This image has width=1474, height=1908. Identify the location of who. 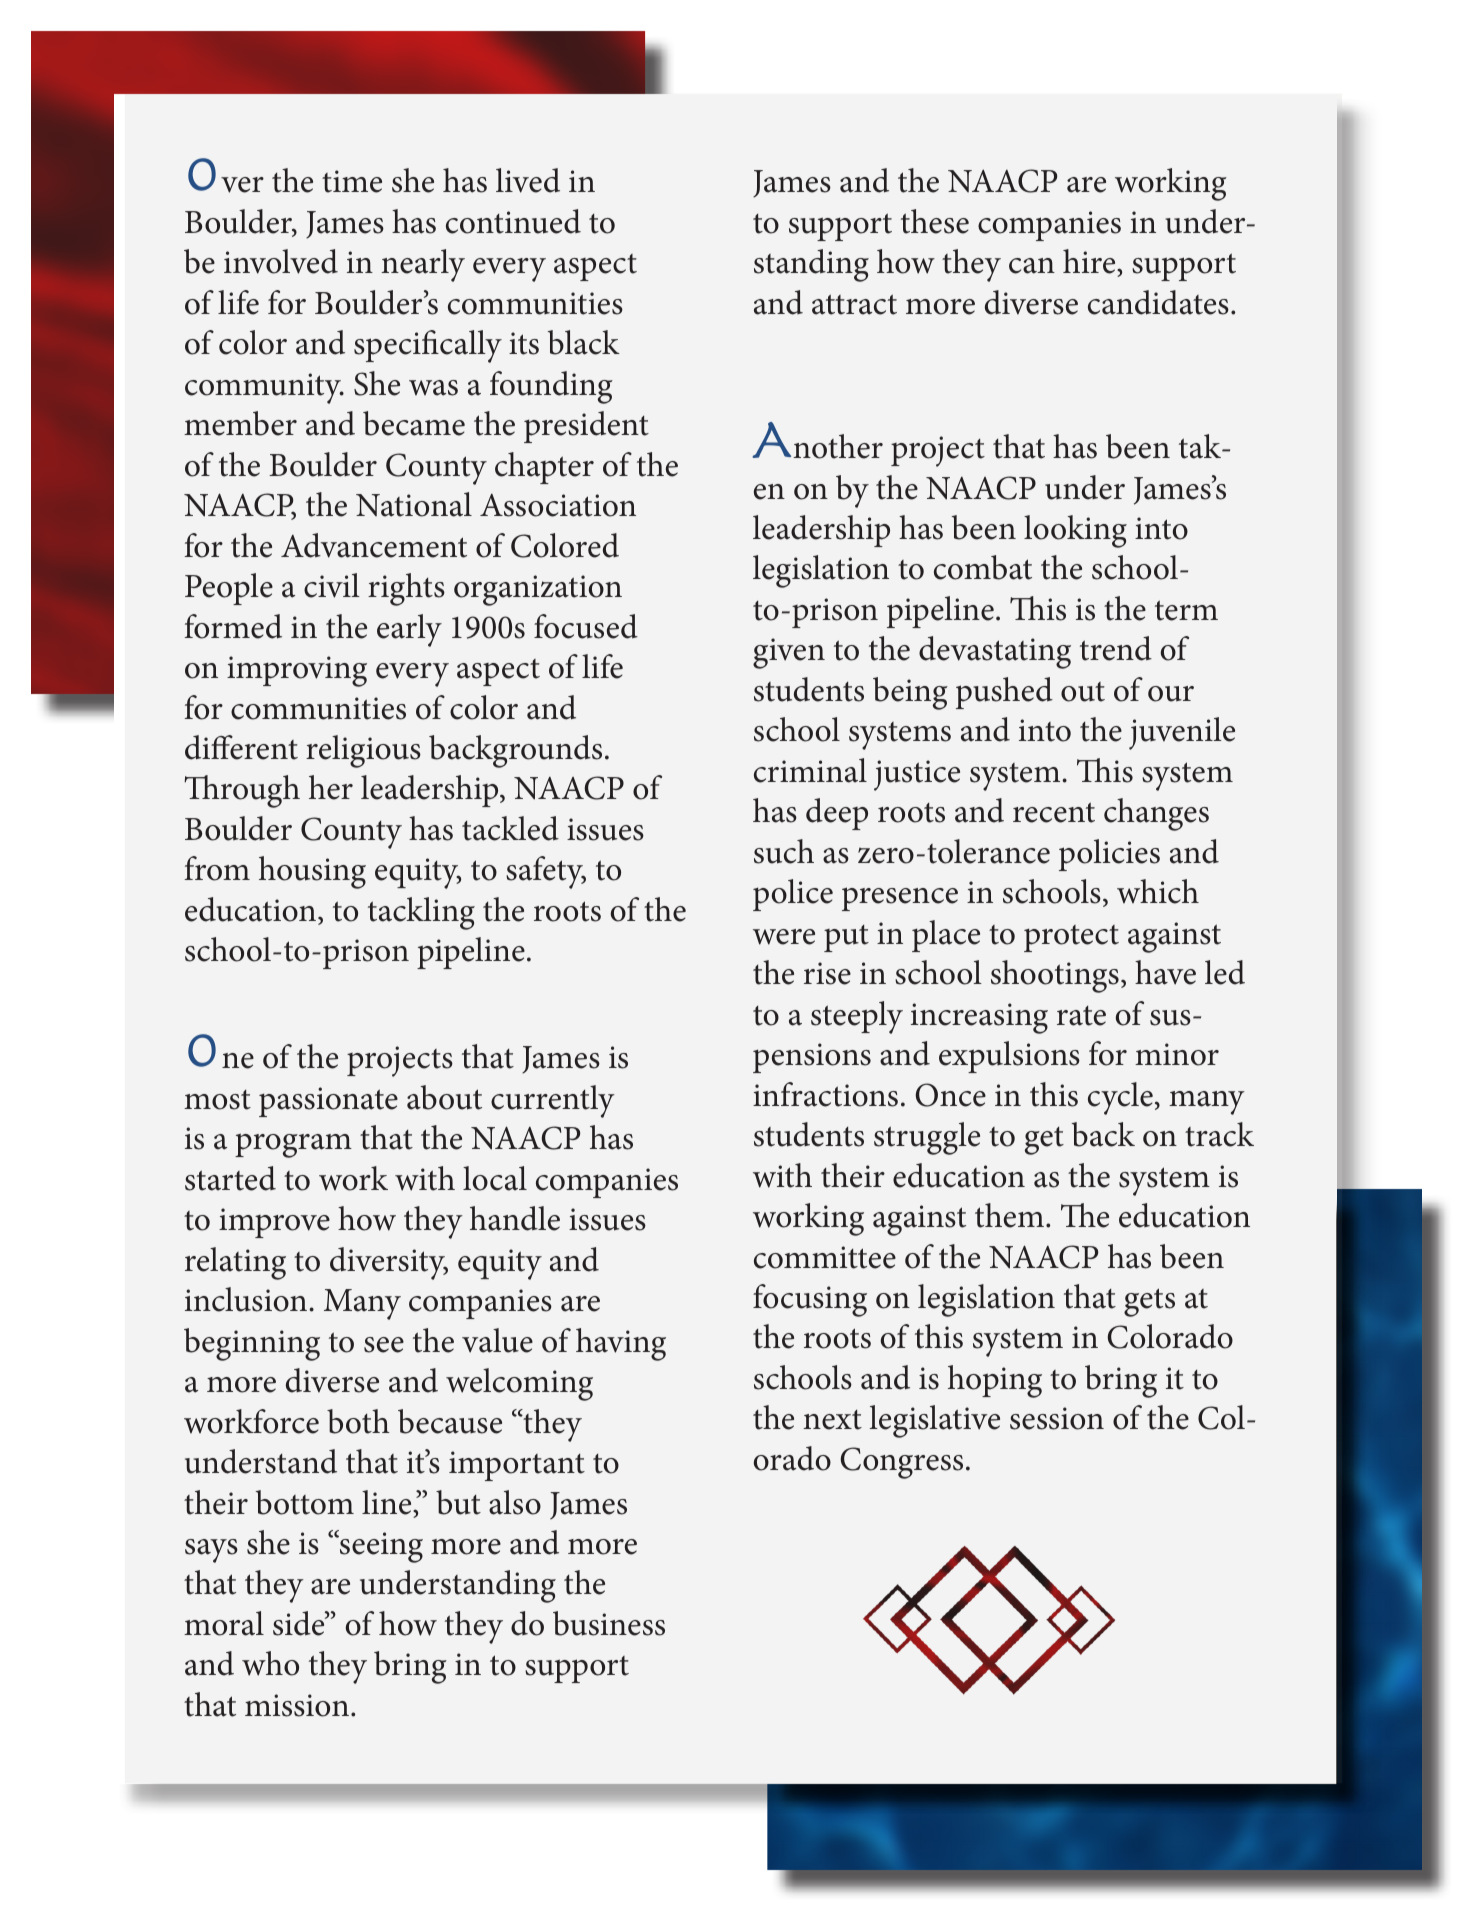
(270, 1663).
